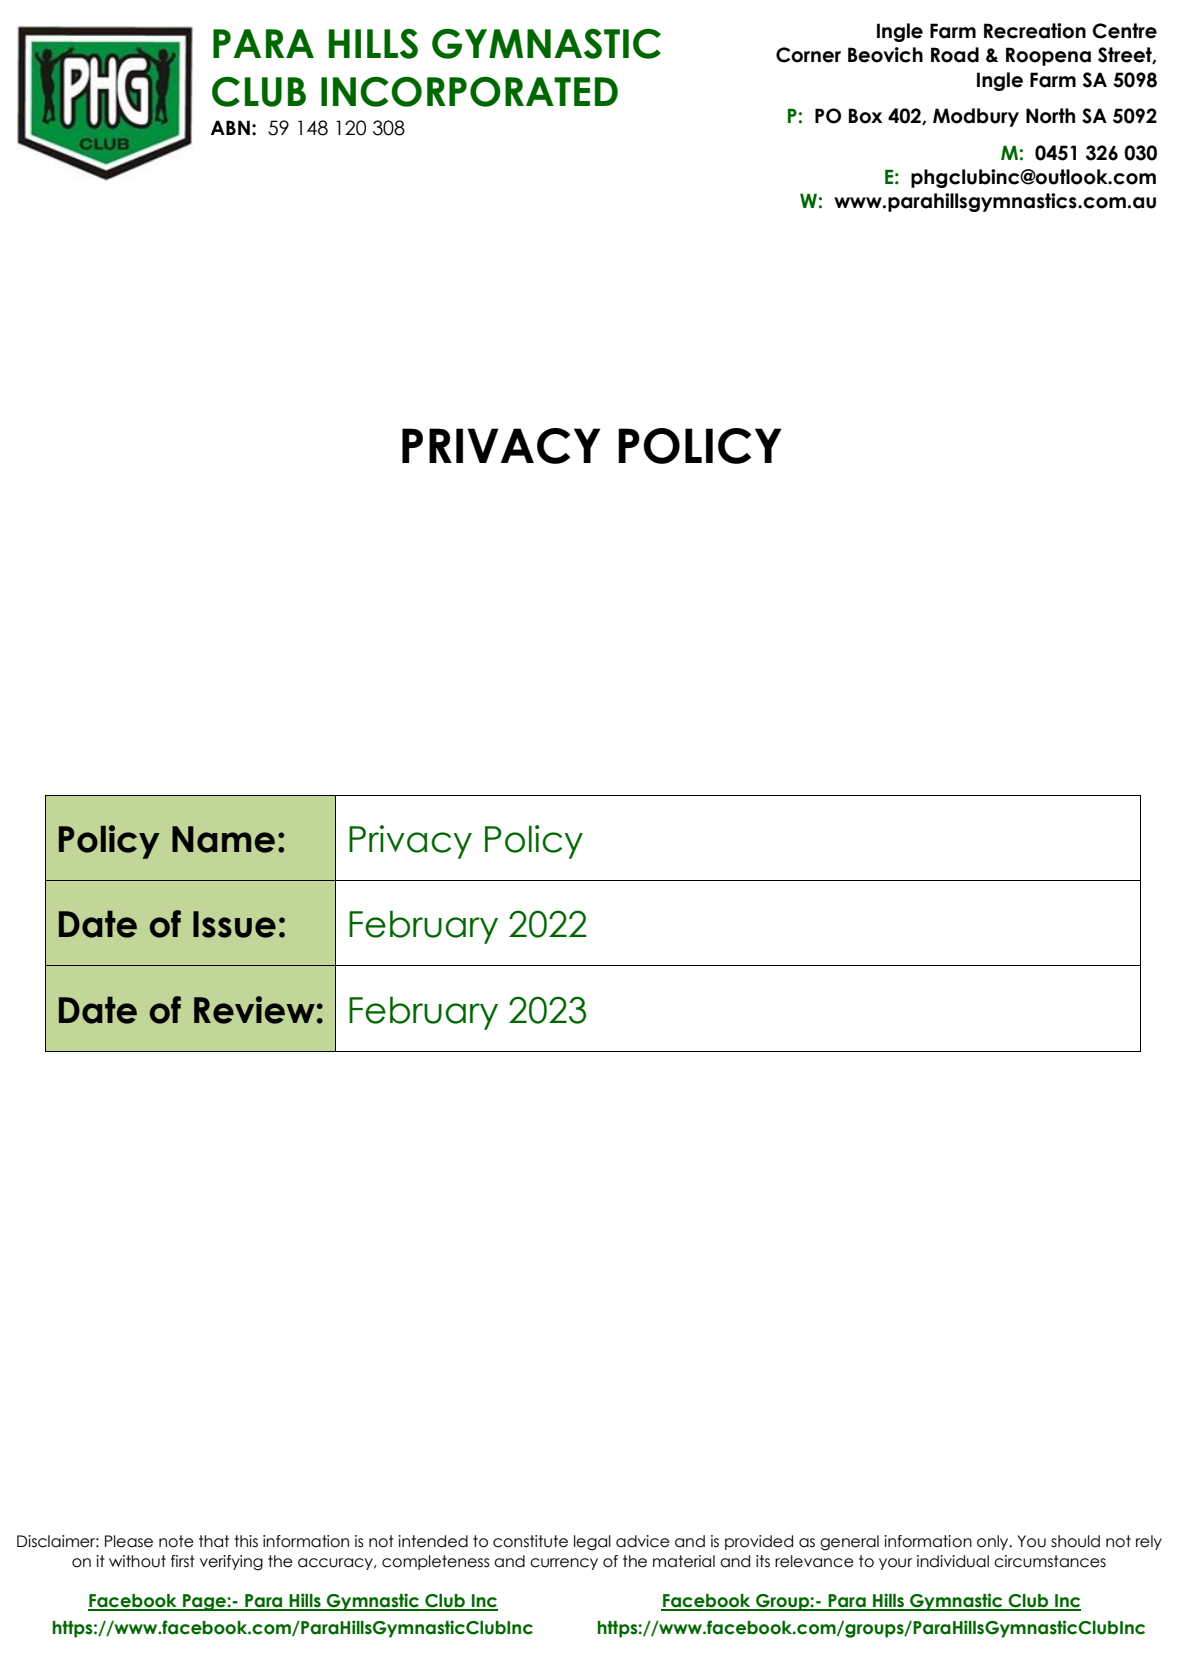  I want to click on ABN, so click(230, 127).
